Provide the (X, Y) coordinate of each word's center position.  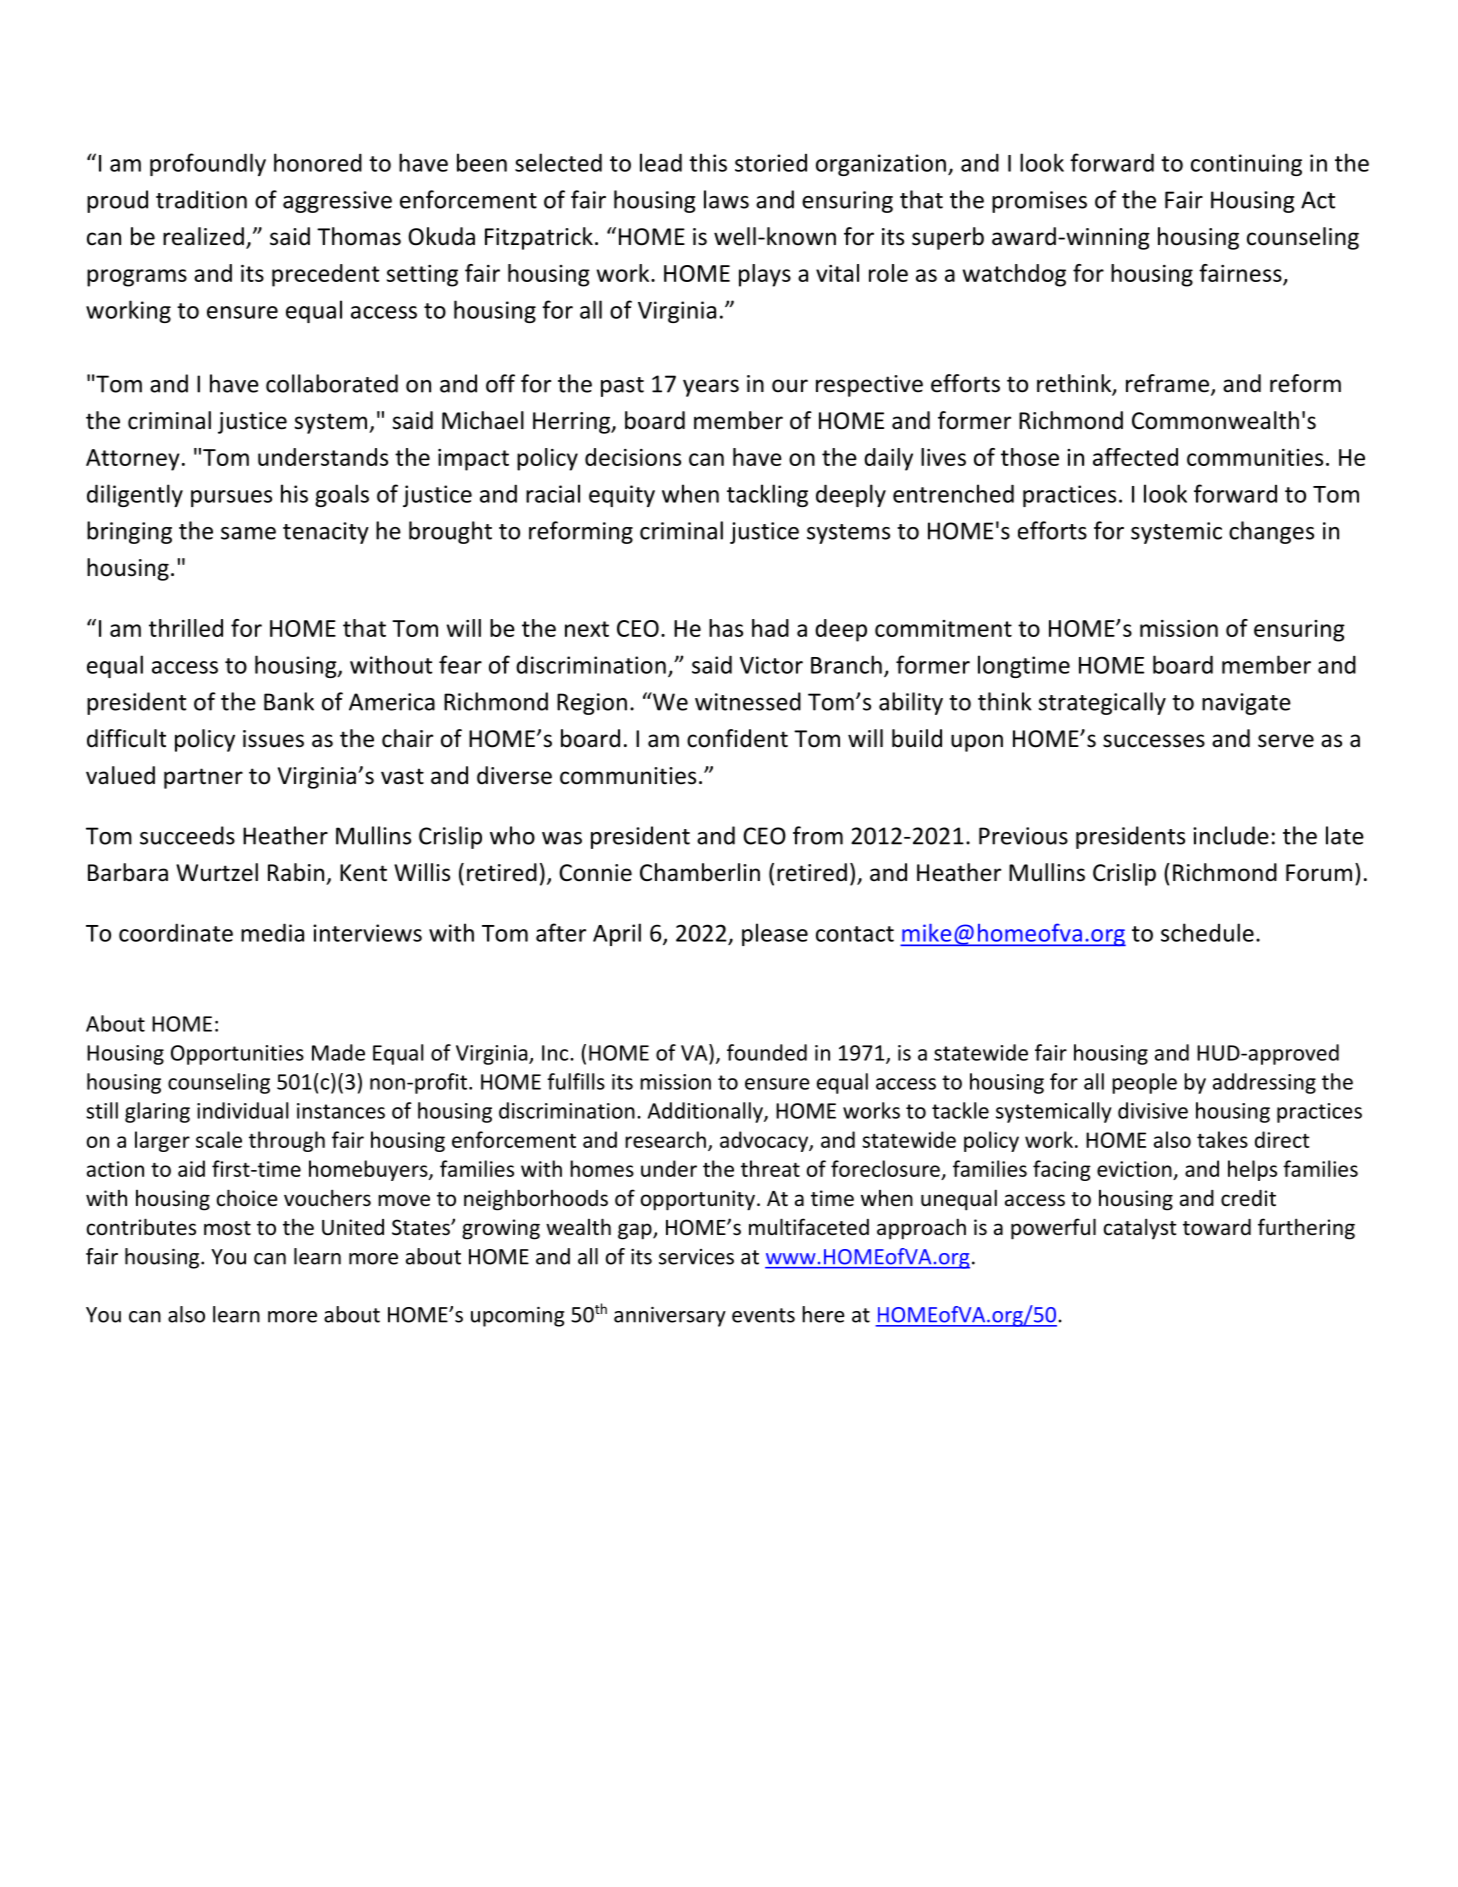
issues (273, 739)
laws (726, 199)
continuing (1246, 165)
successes (1154, 741)
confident (737, 738)
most (227, 1228)
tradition (201, 199)
